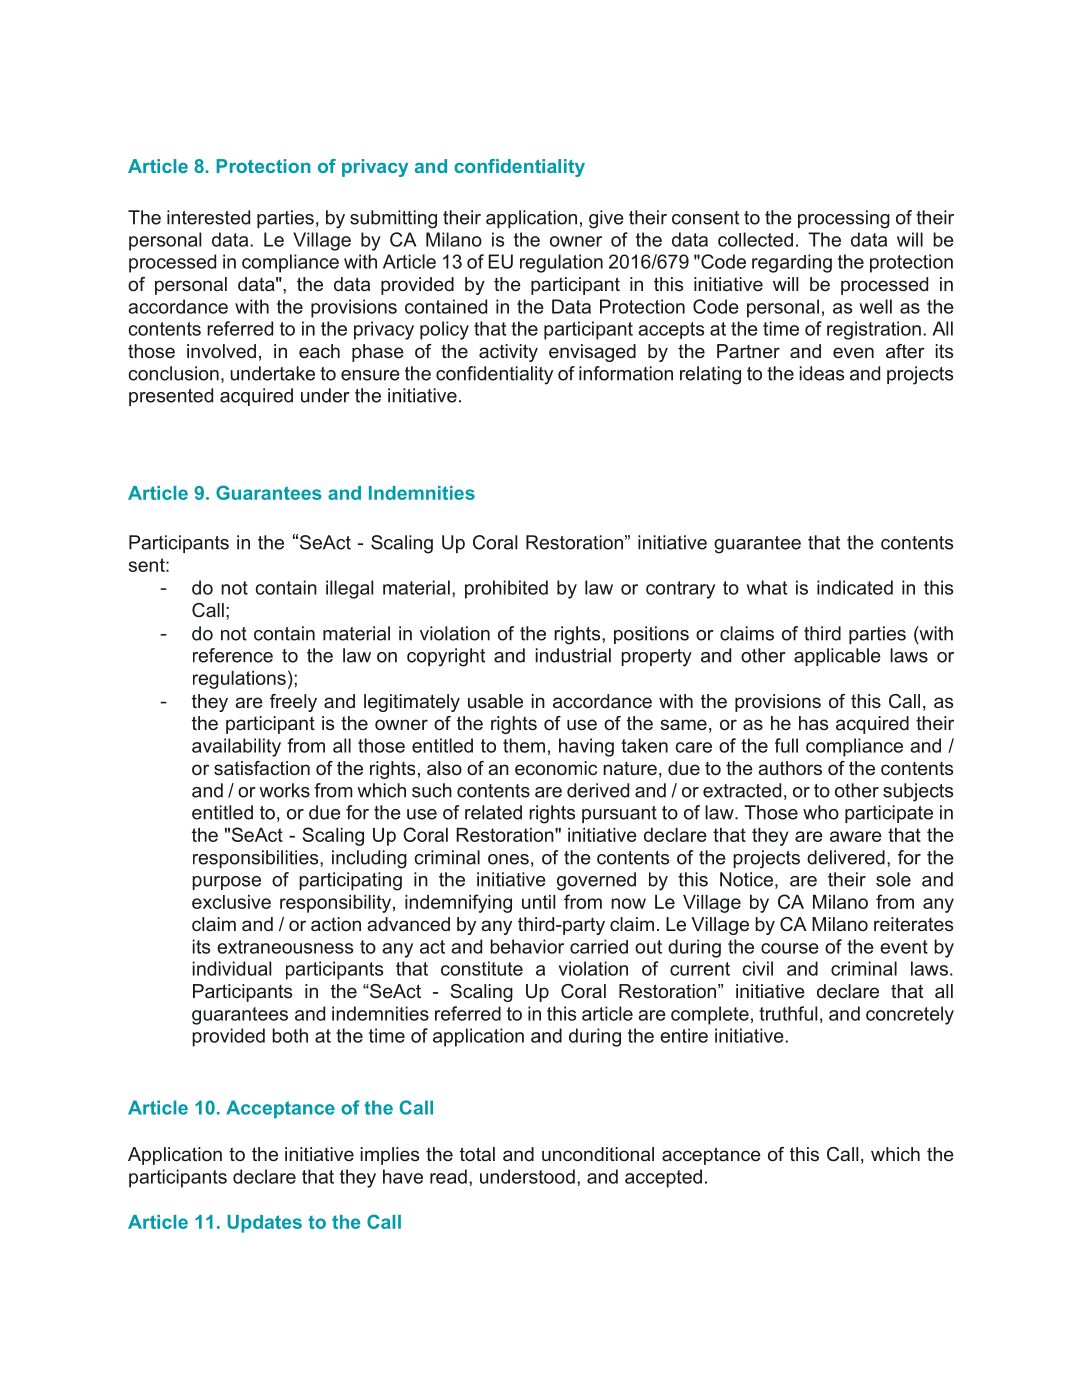 This page has height=1397, width=1080. Describe the element at coordinates (663, 1178) in the page. I see `accepted` at that location.
